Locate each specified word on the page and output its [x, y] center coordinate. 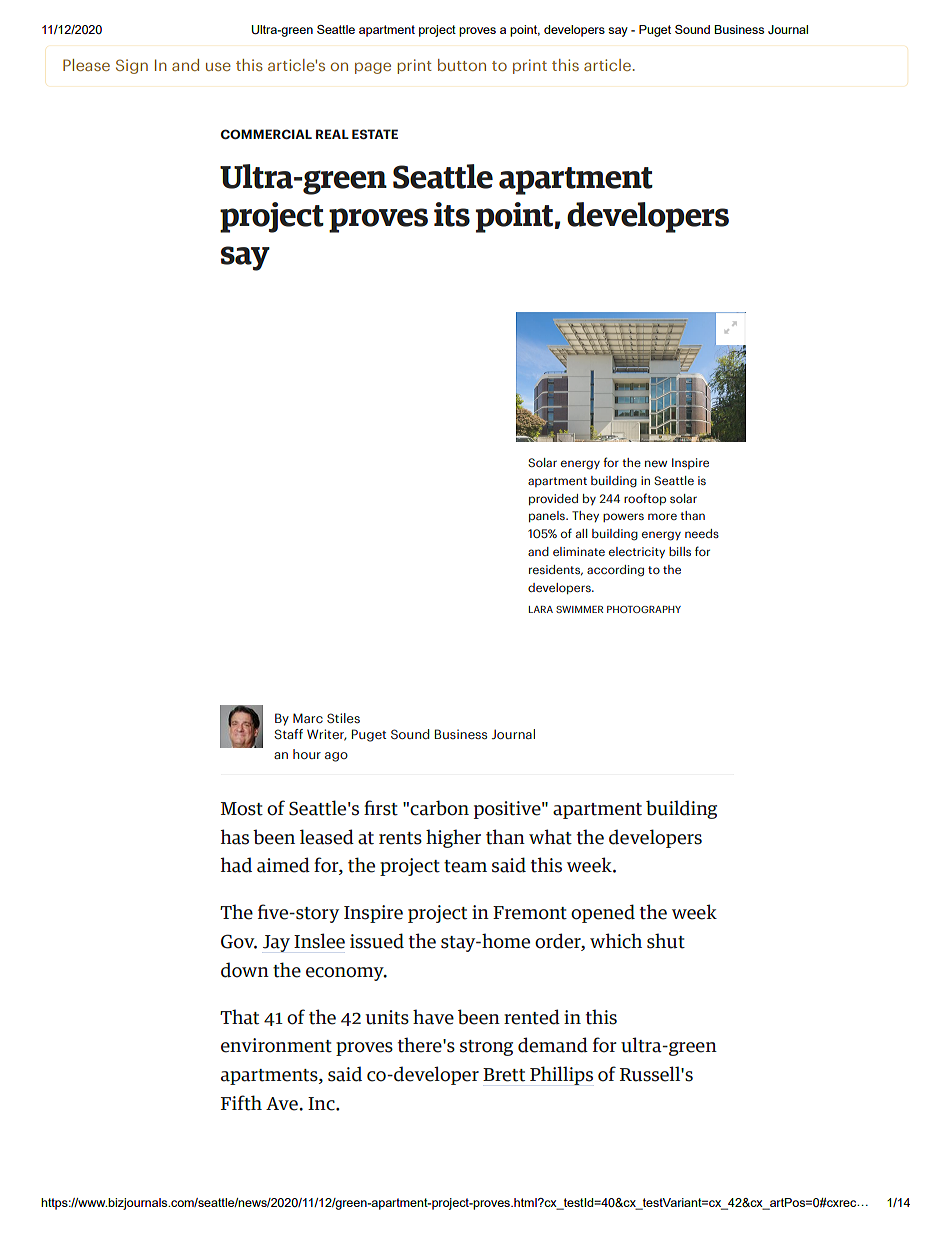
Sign [132, 66]
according [615, 571]
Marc [308, 718]
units [387, 1017]
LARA [541, 609]
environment [276, 1045]
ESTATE [375, 134]
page [373, 68]
